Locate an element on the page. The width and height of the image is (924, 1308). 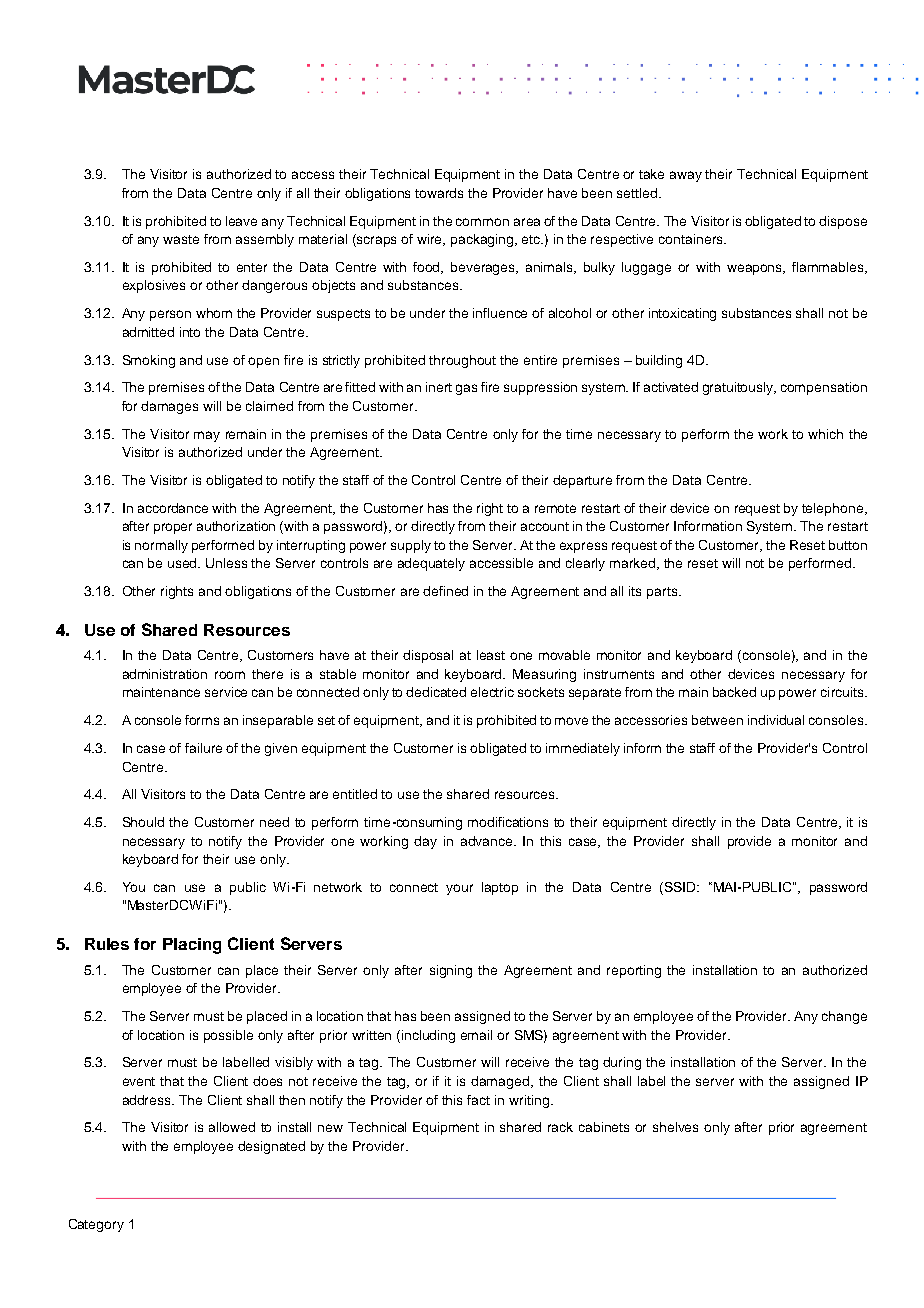
waste is located at coordinates (181, 239).
